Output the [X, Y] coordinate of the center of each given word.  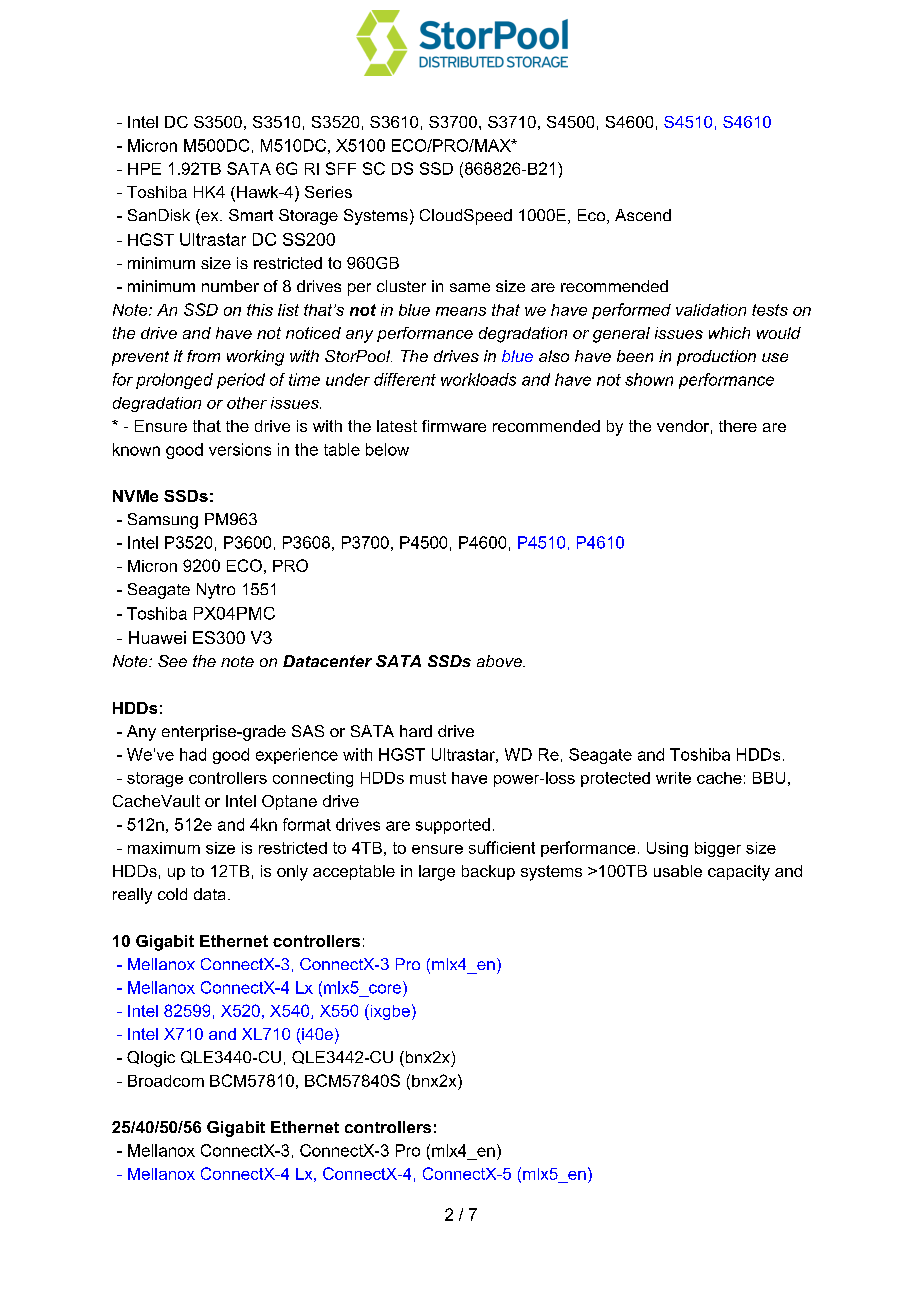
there [738, 426]
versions [240, 449]
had [193, 754]
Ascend [643, 215]
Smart [251, 215]
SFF [341, 168]
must [428, 778]
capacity [739, 873]
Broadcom [166, 1081]
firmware [454, 426]
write [673, 778]
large [437, 873]
